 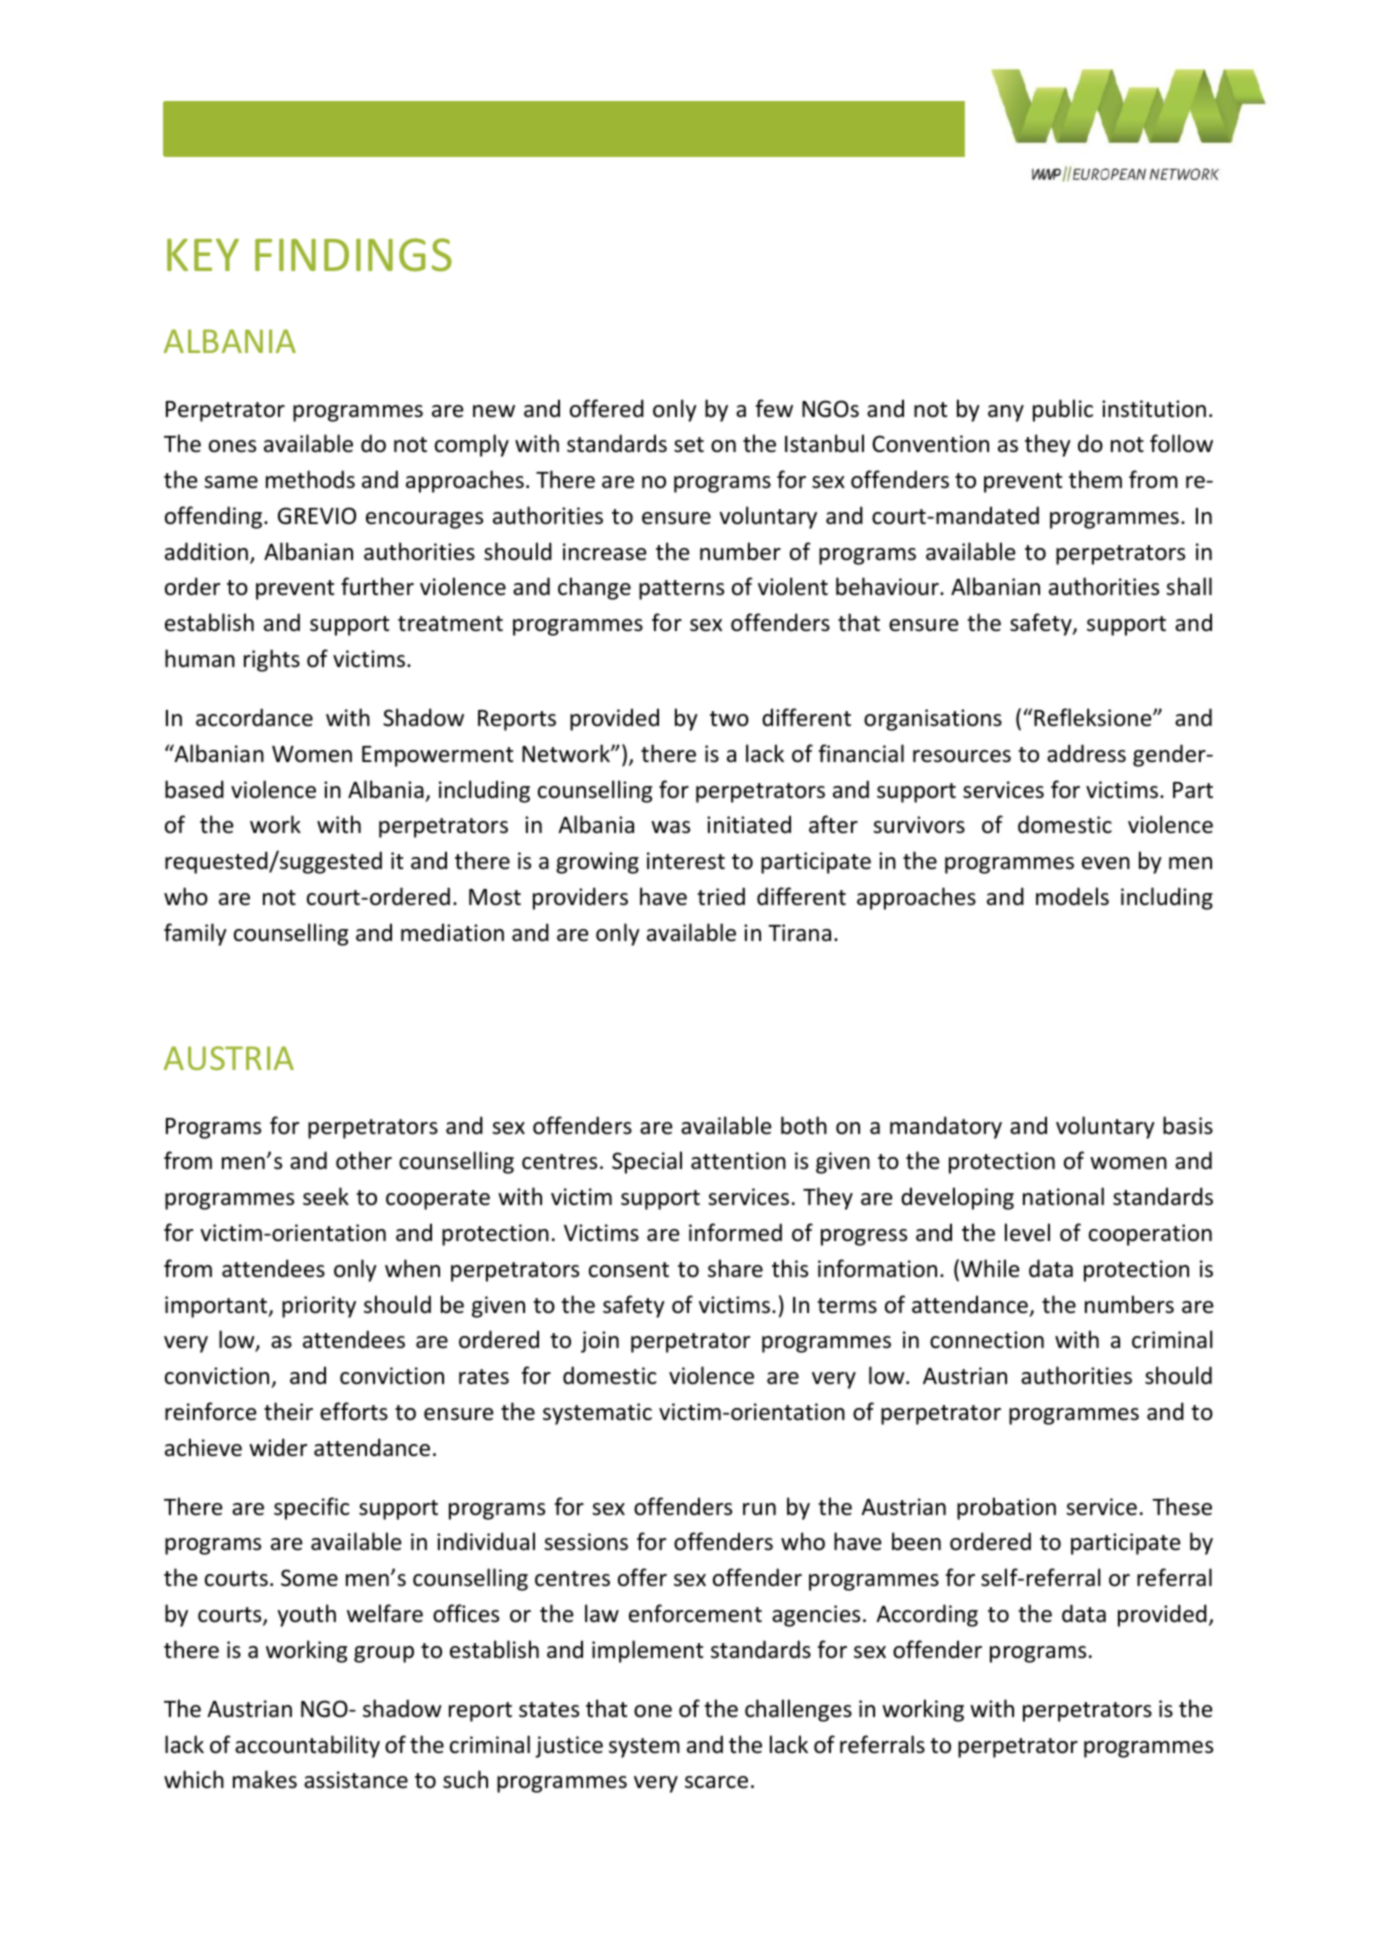 I want to click on join, so click(x=600, y=1342).
